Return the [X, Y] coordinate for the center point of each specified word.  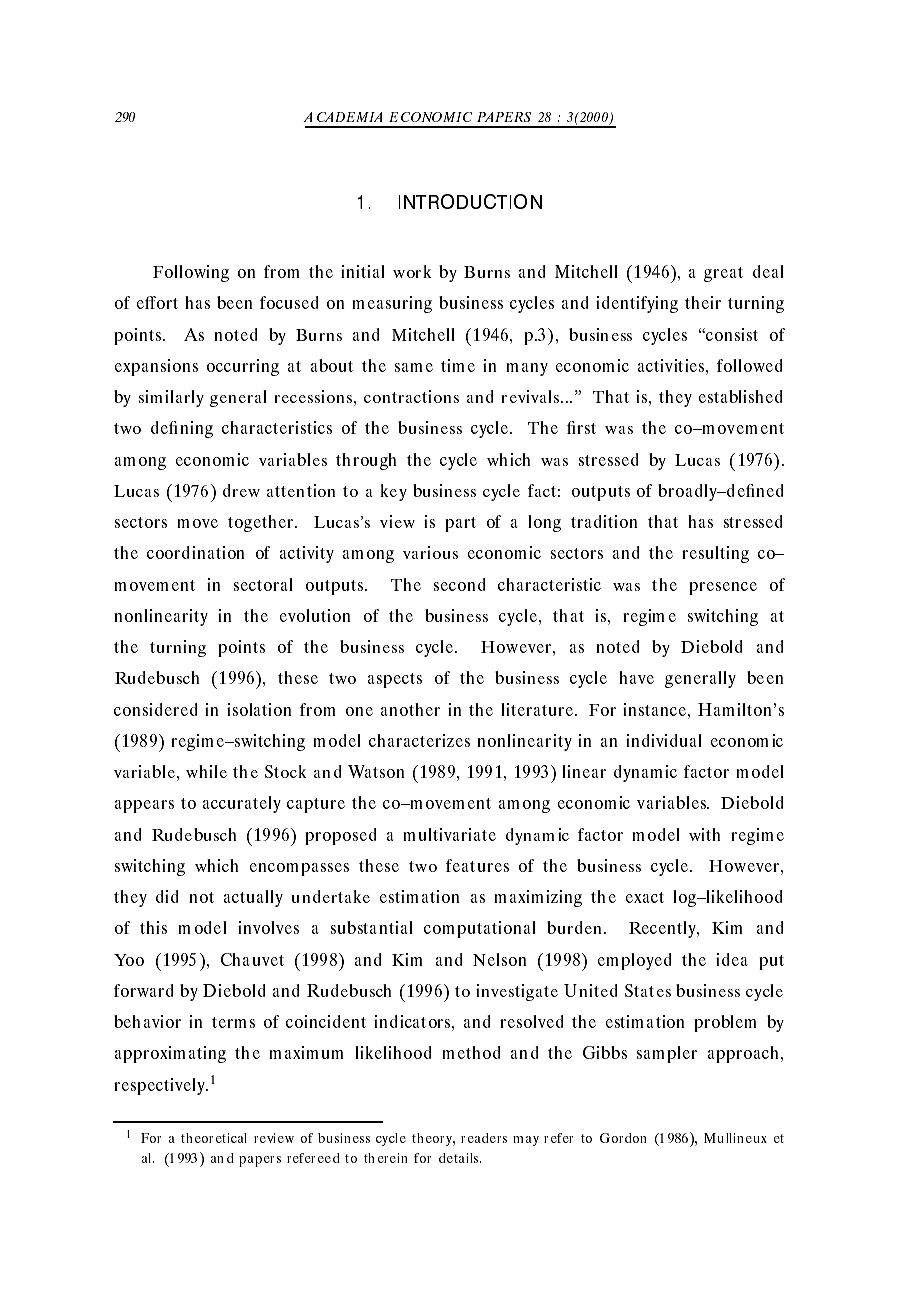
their [703, 302]
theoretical [214, 1138]
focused [289, 302]
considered [156, 709]
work [412, 271]
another [410, 709]
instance [656, 709]
